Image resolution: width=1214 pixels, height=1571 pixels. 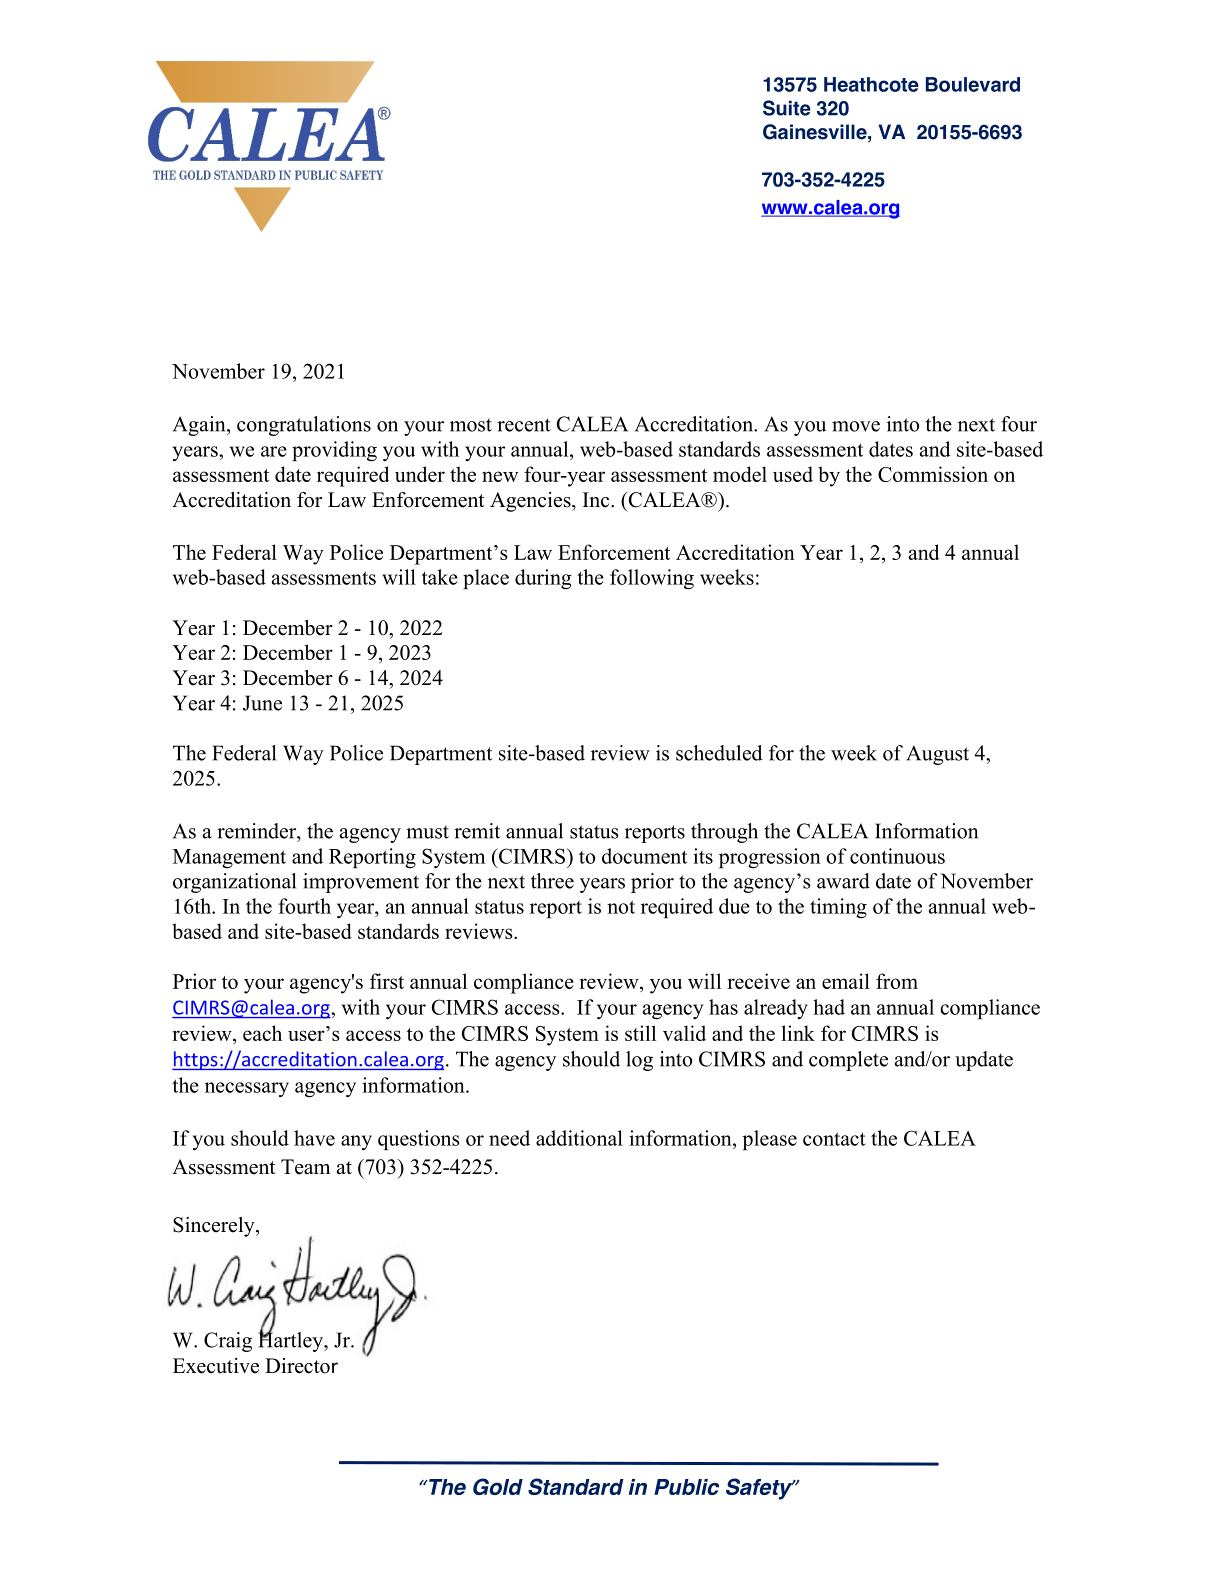 What do you see at coordinates (973, 84) in the page?
I see `Boulevard` at bounding box center [973, 84].
